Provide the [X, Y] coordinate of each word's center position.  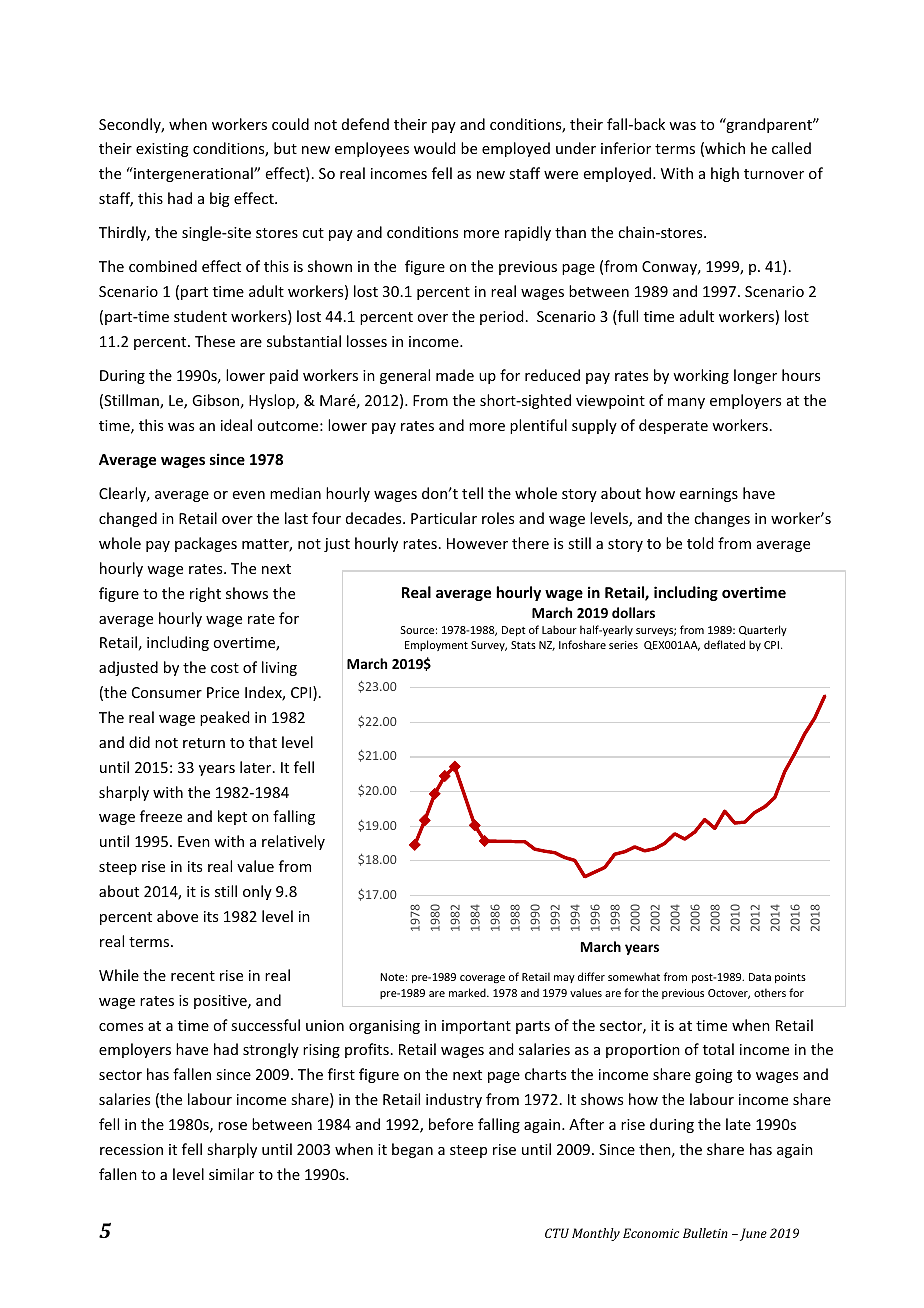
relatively [293, 842]
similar [231, 1174]
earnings [709, 495]
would [434, 148]
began [412, 1150]
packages [206, 544]
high [725, 174]
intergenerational [193, 174]
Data [760, 977]
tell [472, 493]
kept [232, 817]
